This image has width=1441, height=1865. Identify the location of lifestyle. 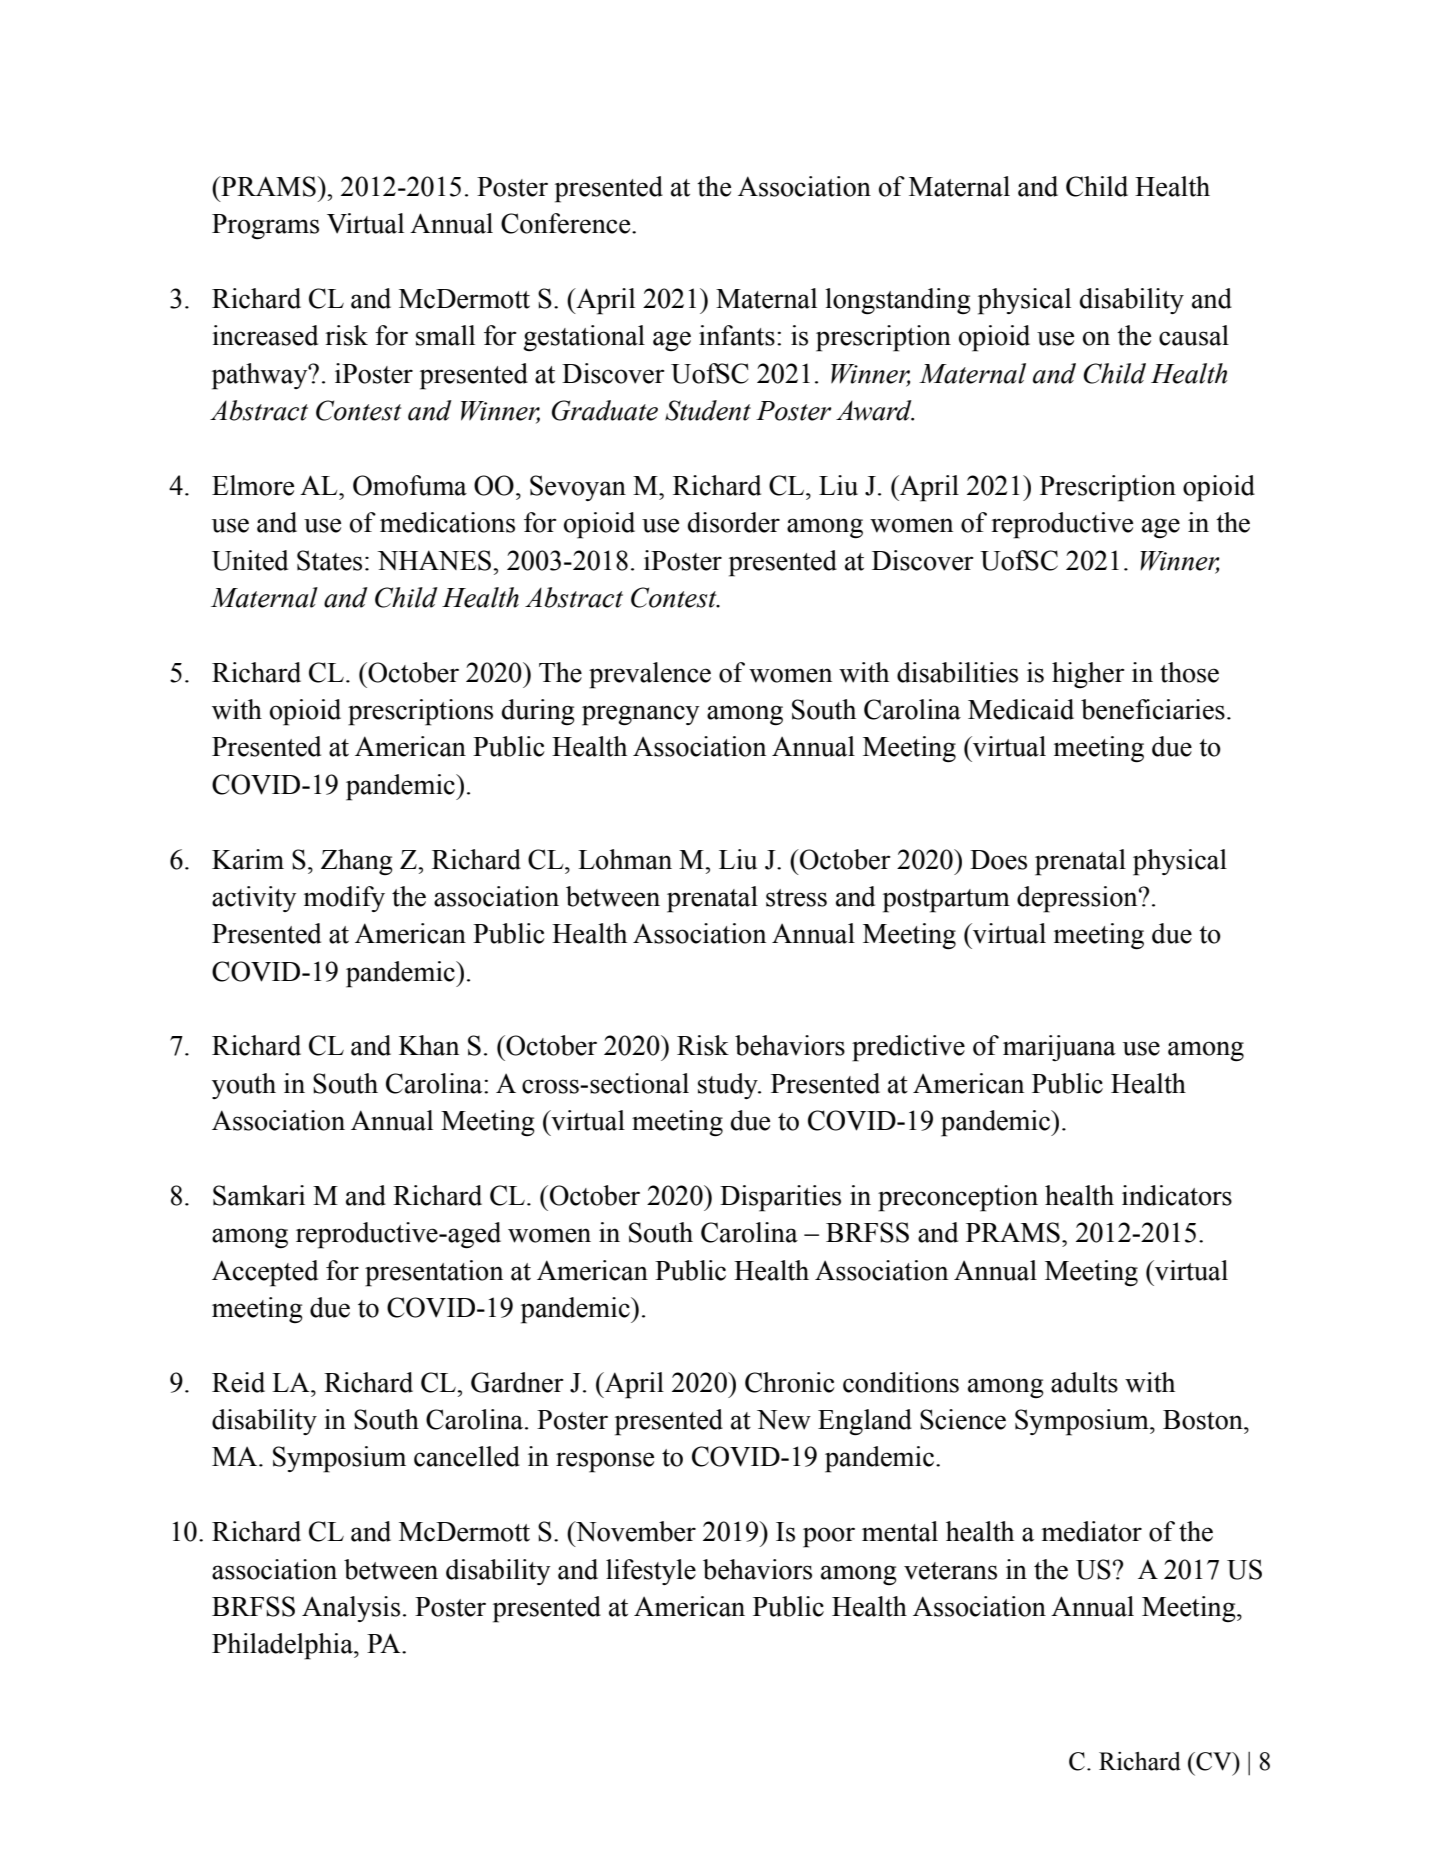
(651, 1572).
